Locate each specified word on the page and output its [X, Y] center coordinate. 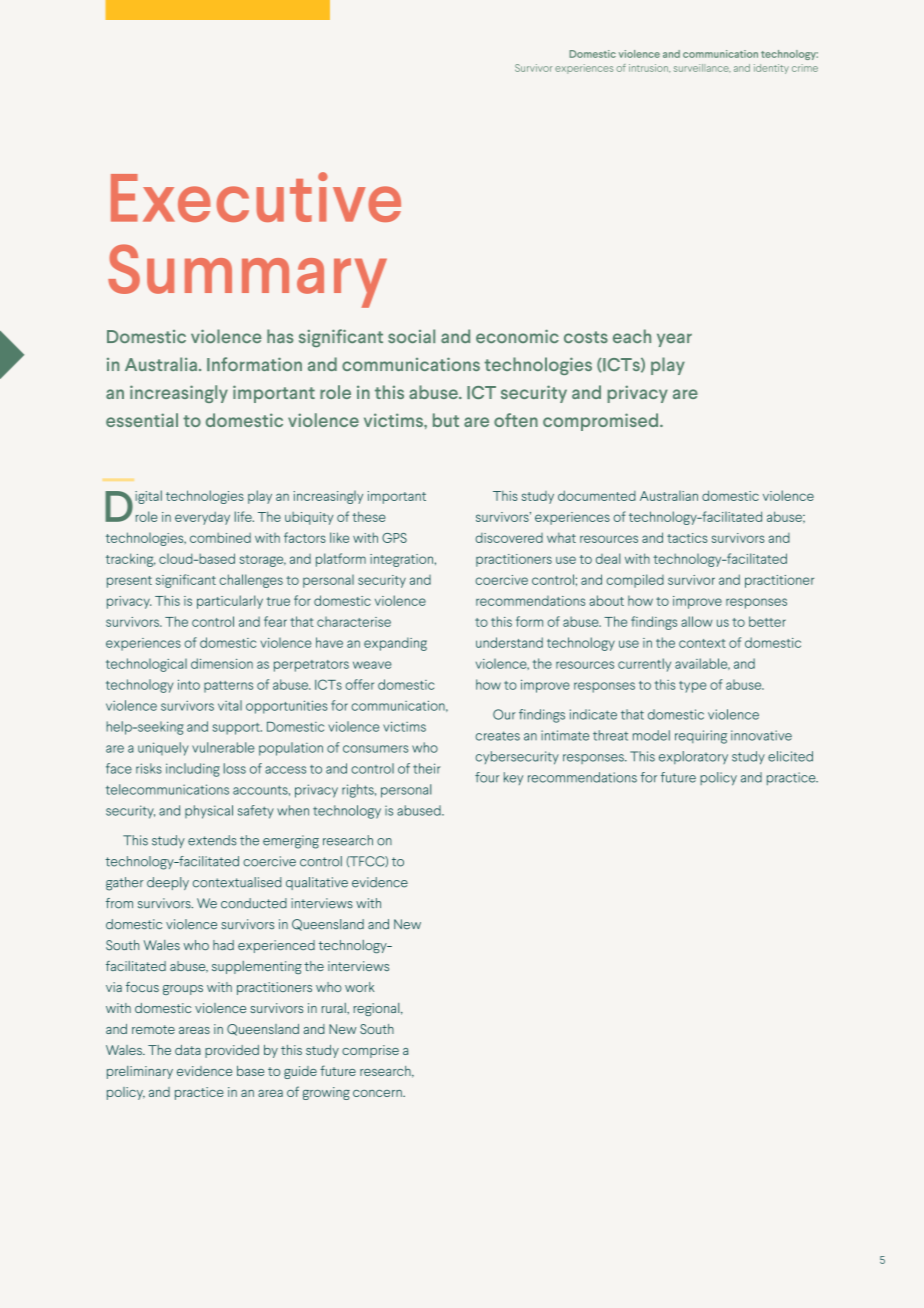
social [411, 336]
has [280, 336]
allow [696, 621]
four [487, 777]
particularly [230, 602]
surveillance [702, 68]
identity [771, 69]
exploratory [693, 757]
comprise [370, 1051]
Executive [256, 197]
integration [401, 560]
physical [209, 812]
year [674, 340]
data [188, 1050]
